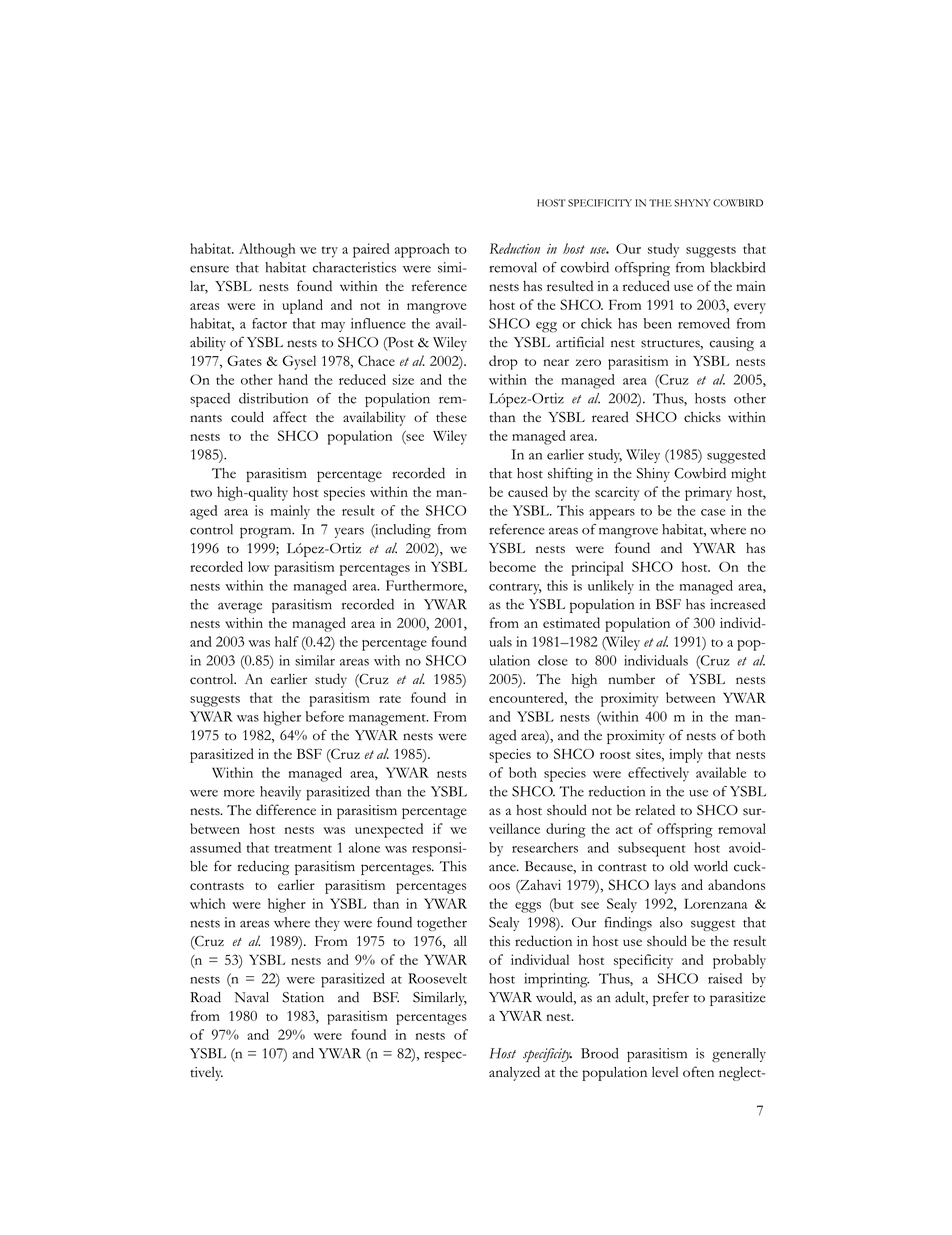  What do you see at coordinates (631, 678) in the image?
I see `number` at bounding box center [631, 678].
